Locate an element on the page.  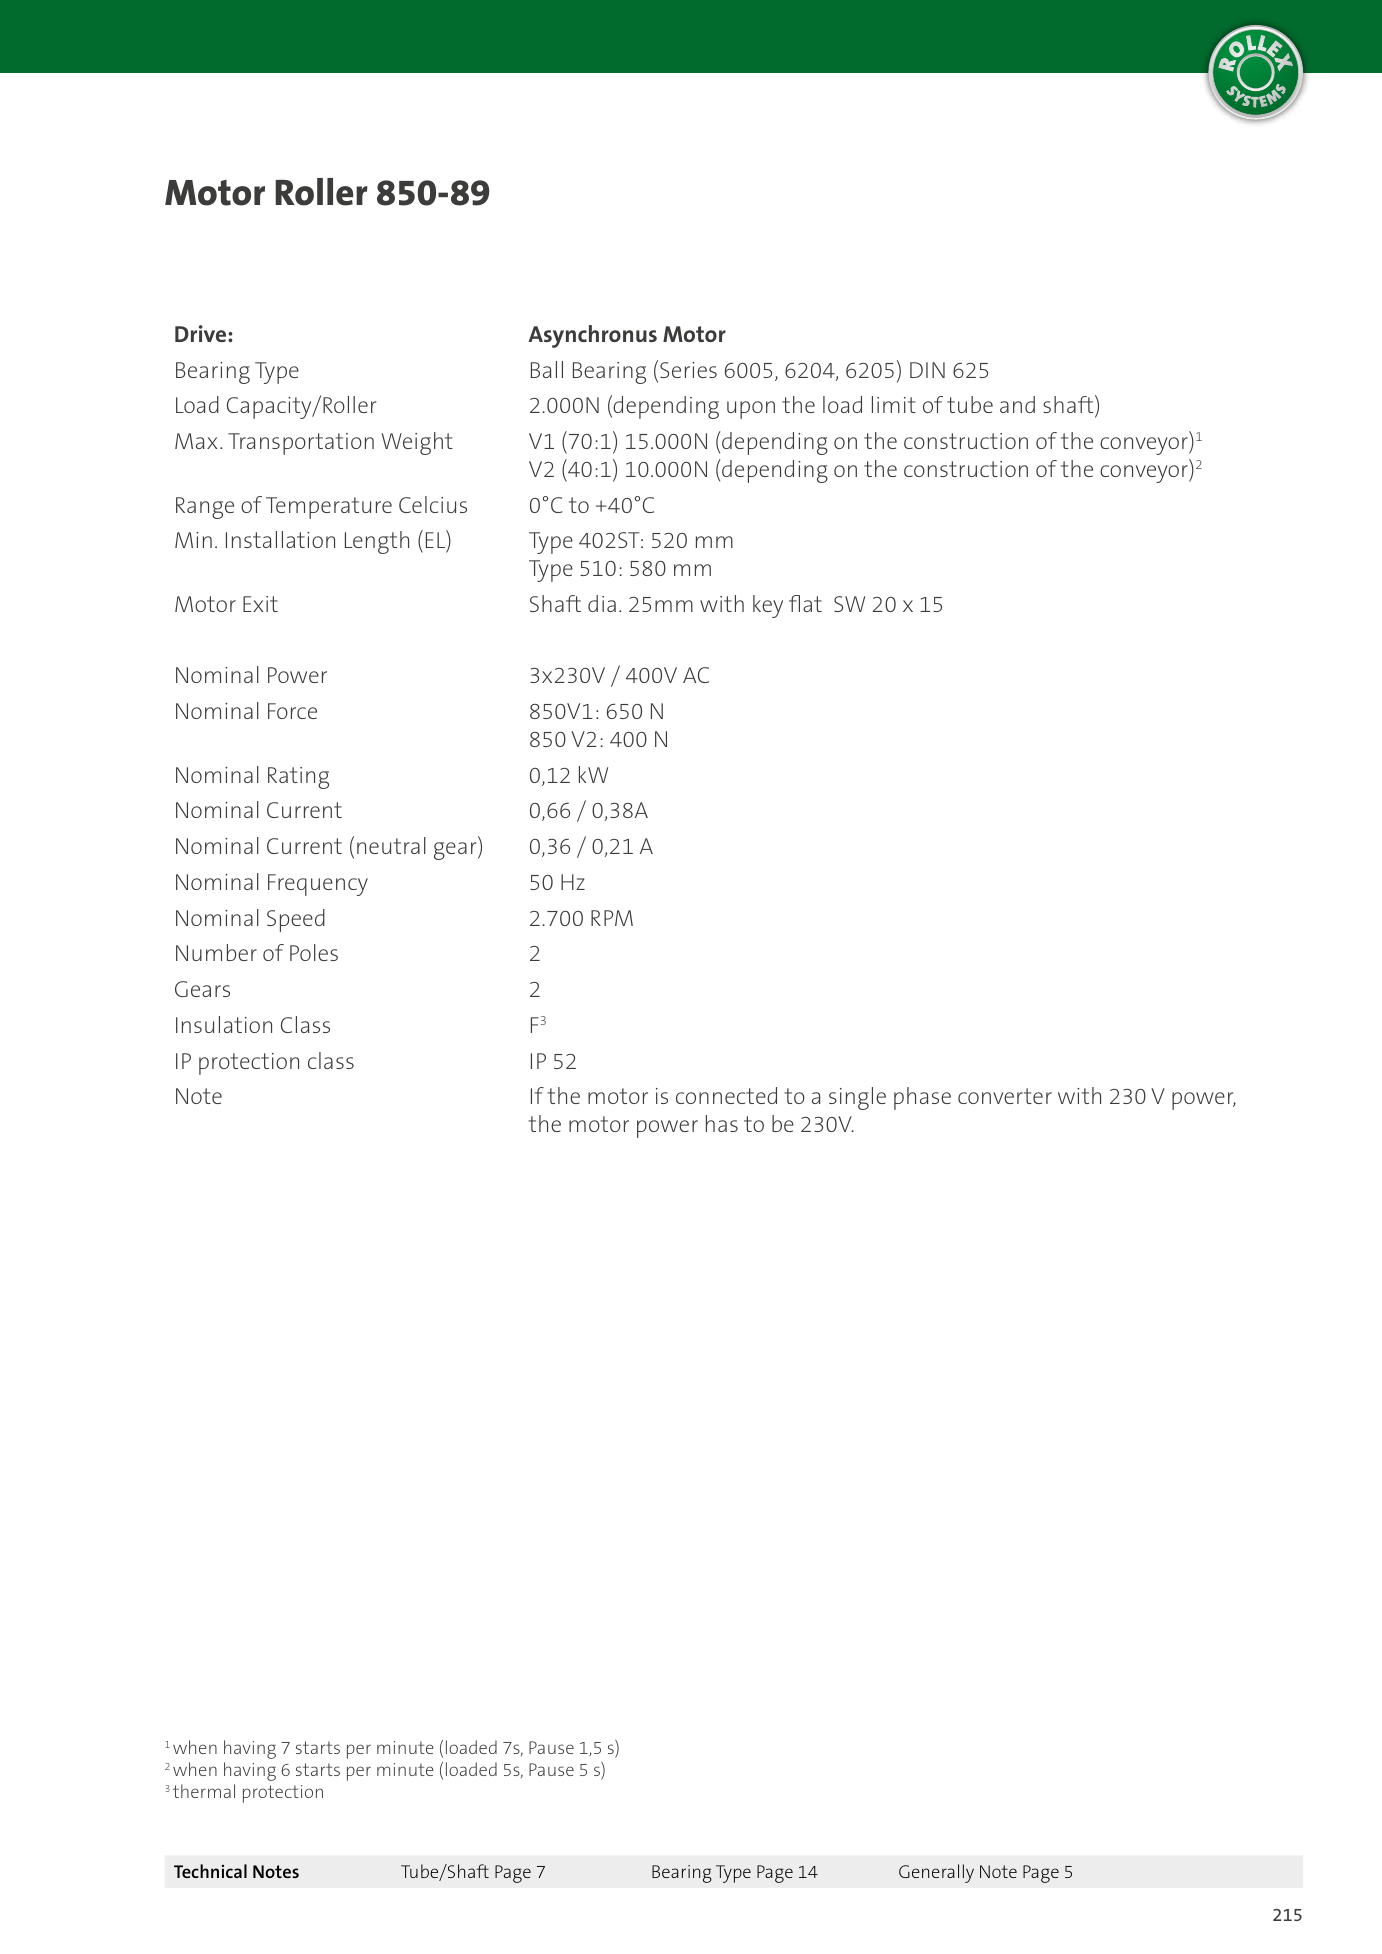
Transportation is located at coordinates (301, 444).
